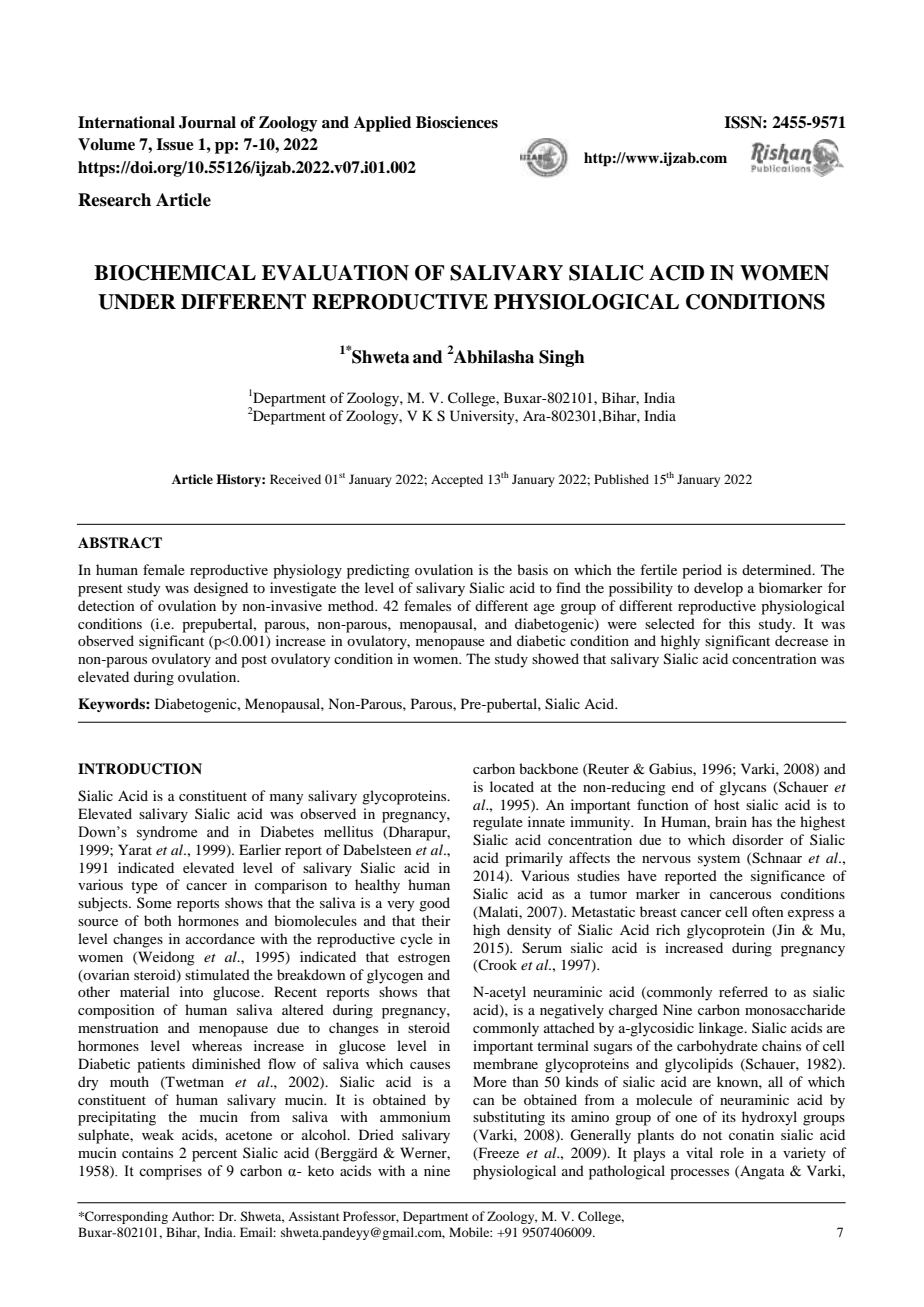  What do you see at coordinates (702, 571) in the screenshot?
I see `period` at bounding box center [702, 571].
